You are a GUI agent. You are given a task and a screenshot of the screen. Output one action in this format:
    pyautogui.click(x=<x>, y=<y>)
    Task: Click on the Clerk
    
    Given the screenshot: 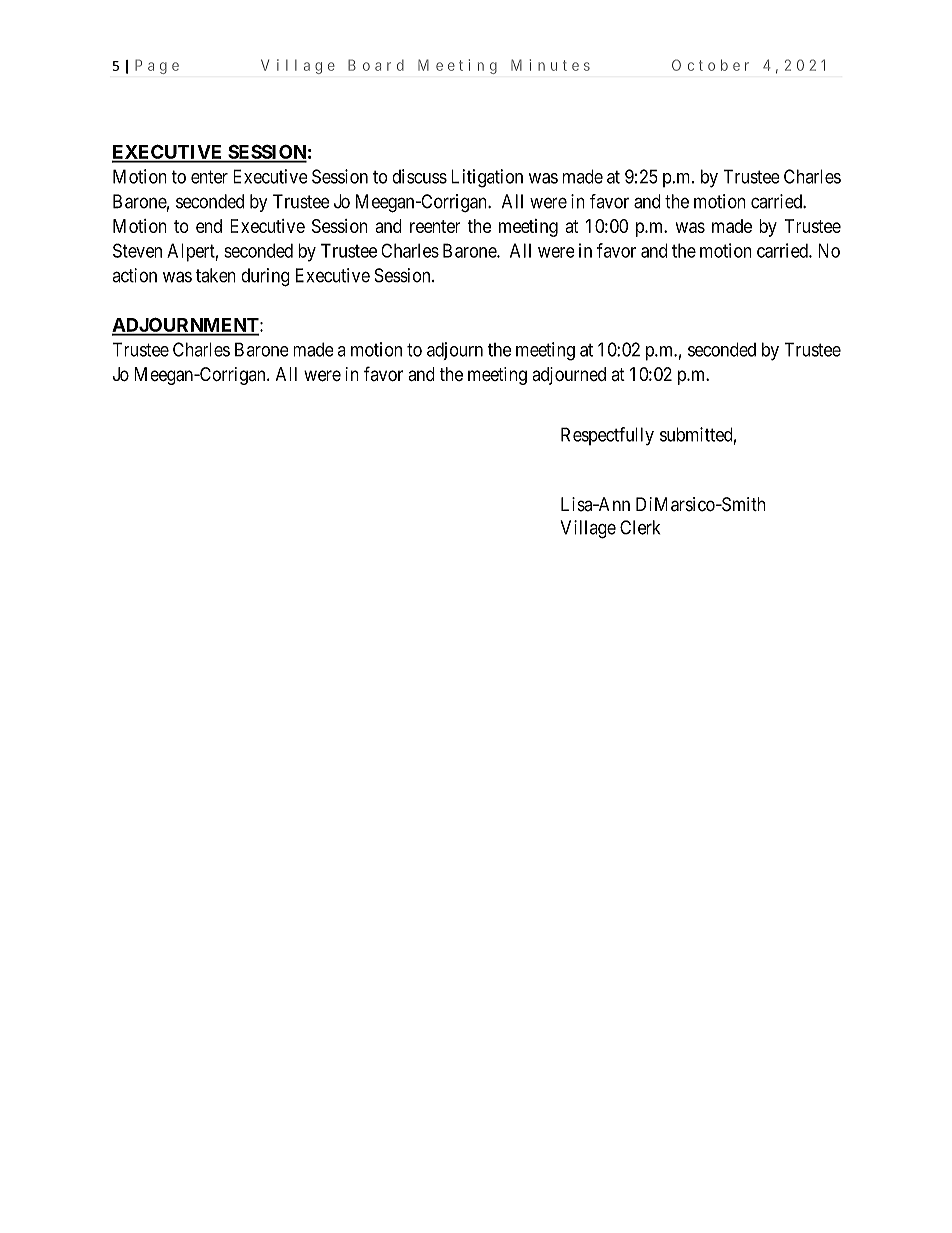 What is the action you would take?
    pyautogui.click(x=640, y=527)
